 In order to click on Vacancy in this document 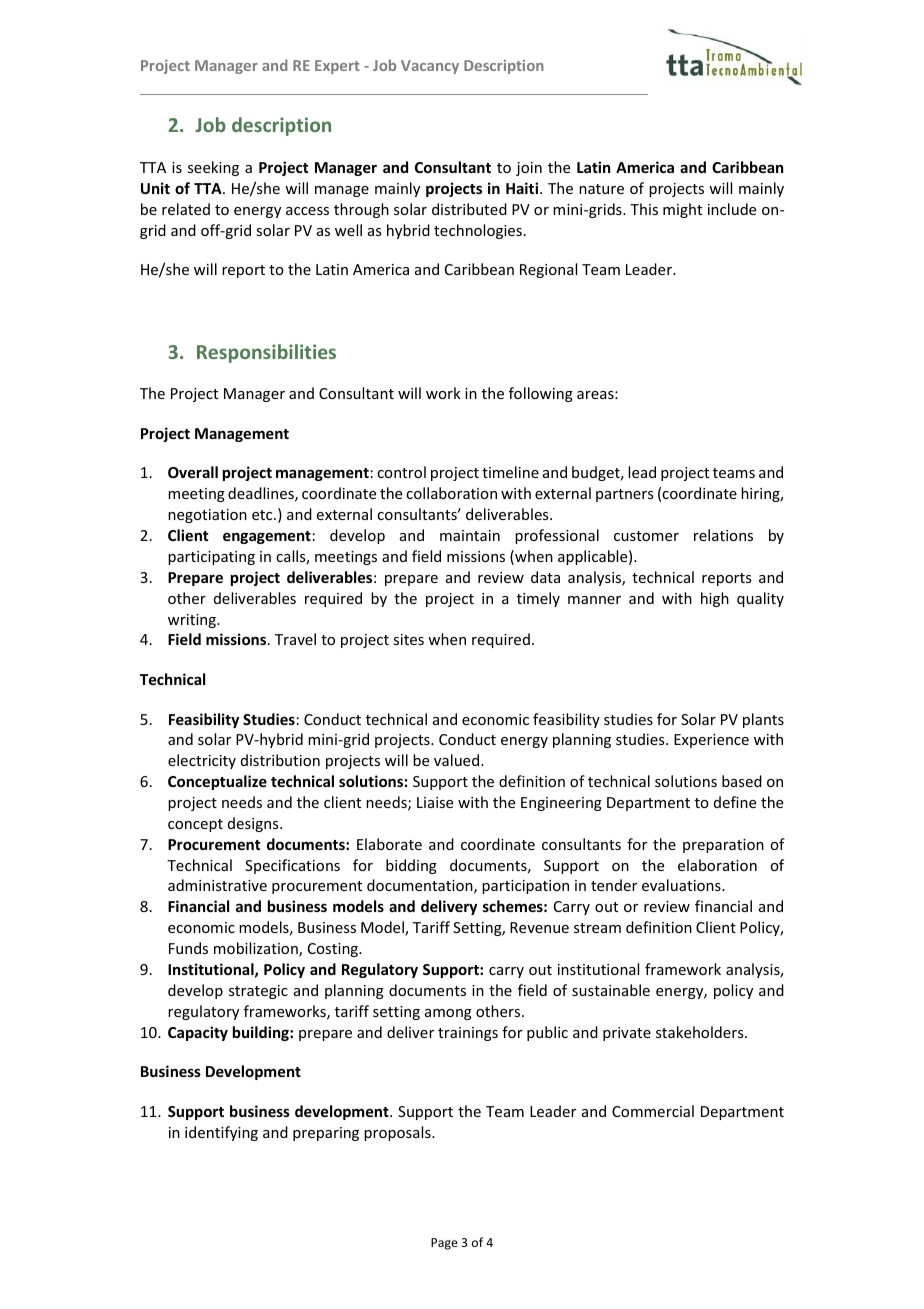, I will do `click(430, 67)`.
